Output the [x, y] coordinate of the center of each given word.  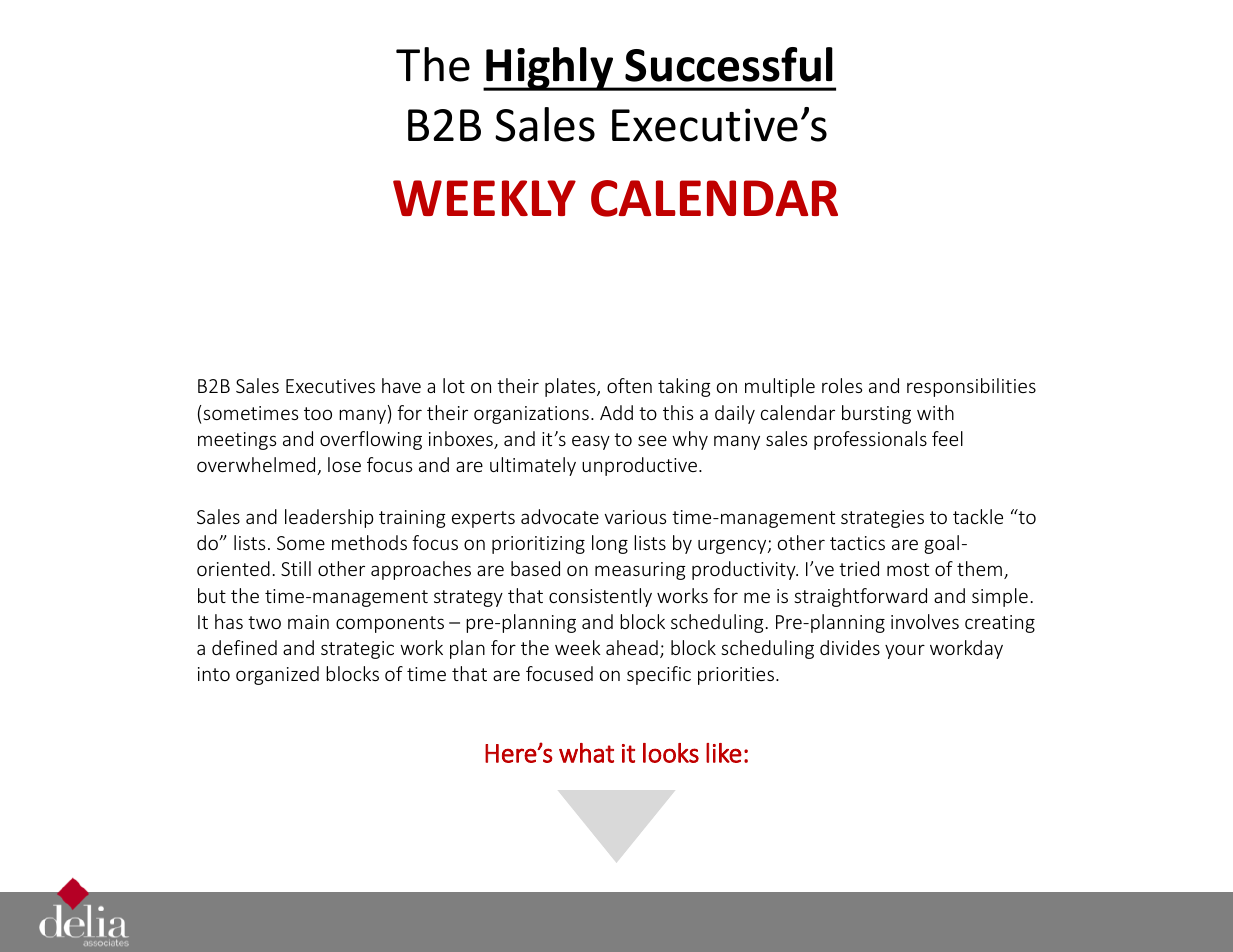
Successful [729, 64]
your [905, 651]
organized [277, 675]
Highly [550, 69]
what [586, 753]
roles [842, 385]
